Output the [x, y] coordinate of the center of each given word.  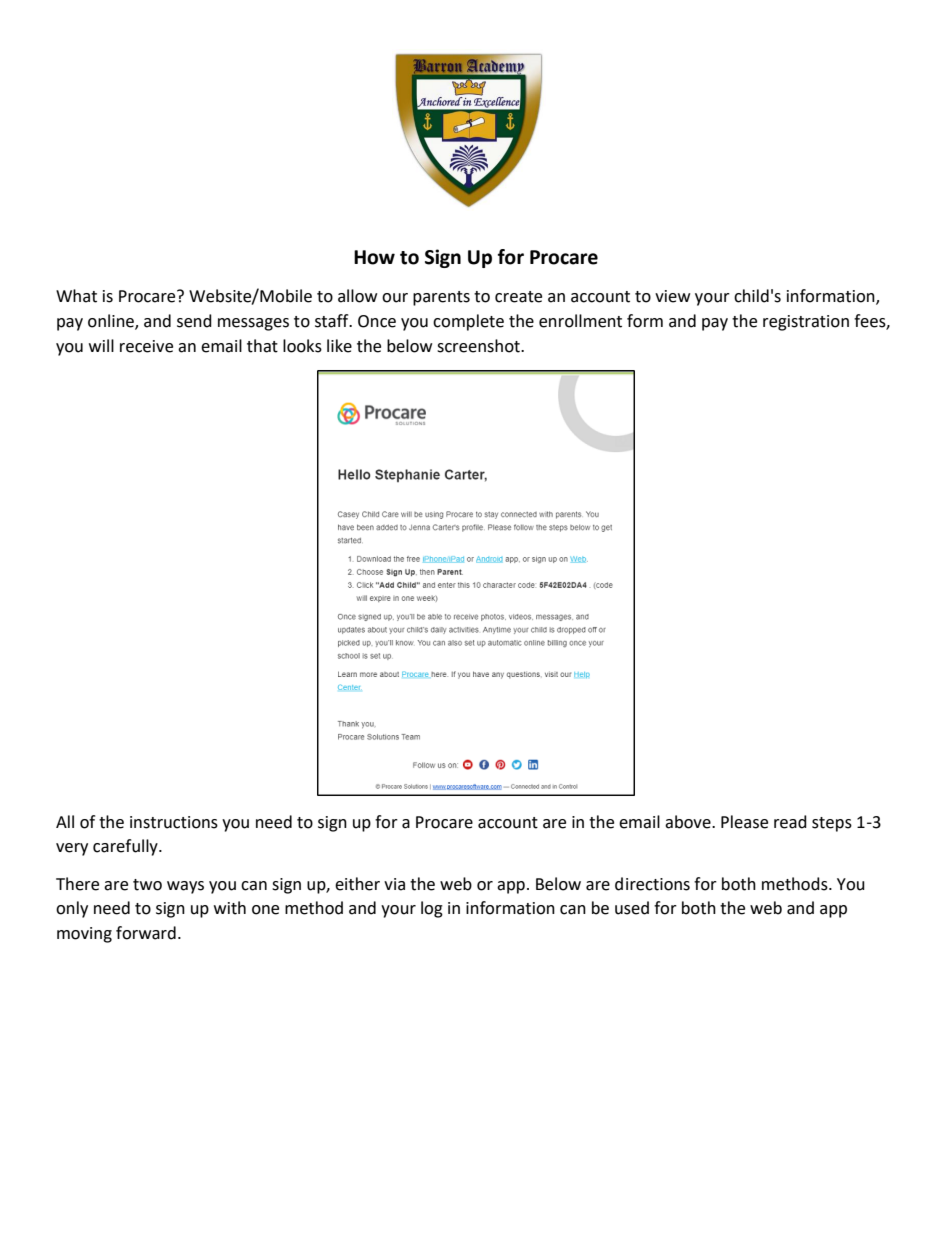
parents [441, 298]
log [432, 909]
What [76, 296]
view [672, 296]
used [632, 908]
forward [146, 933]
